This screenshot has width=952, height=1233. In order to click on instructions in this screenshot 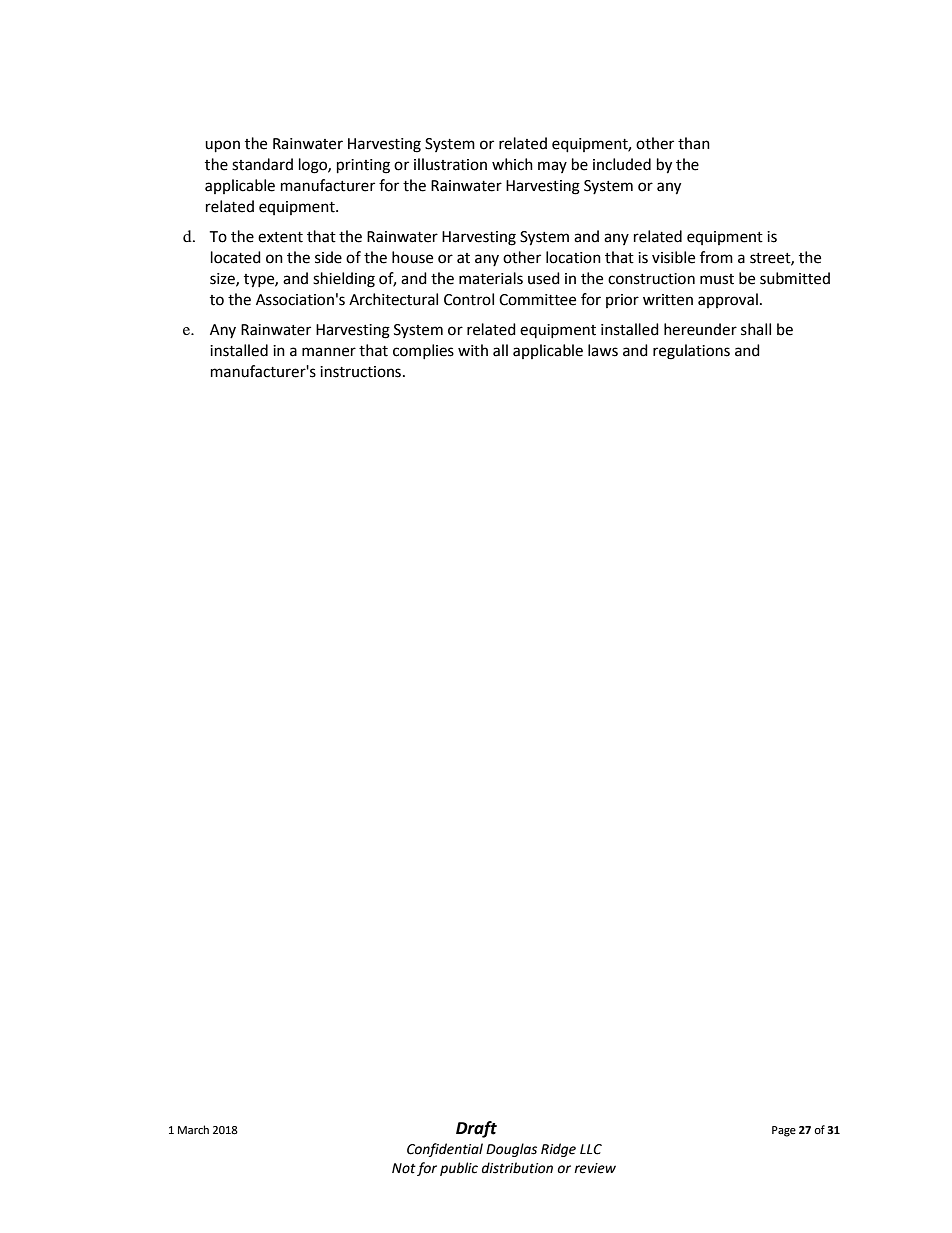, I will do `click(360, 372)`.
